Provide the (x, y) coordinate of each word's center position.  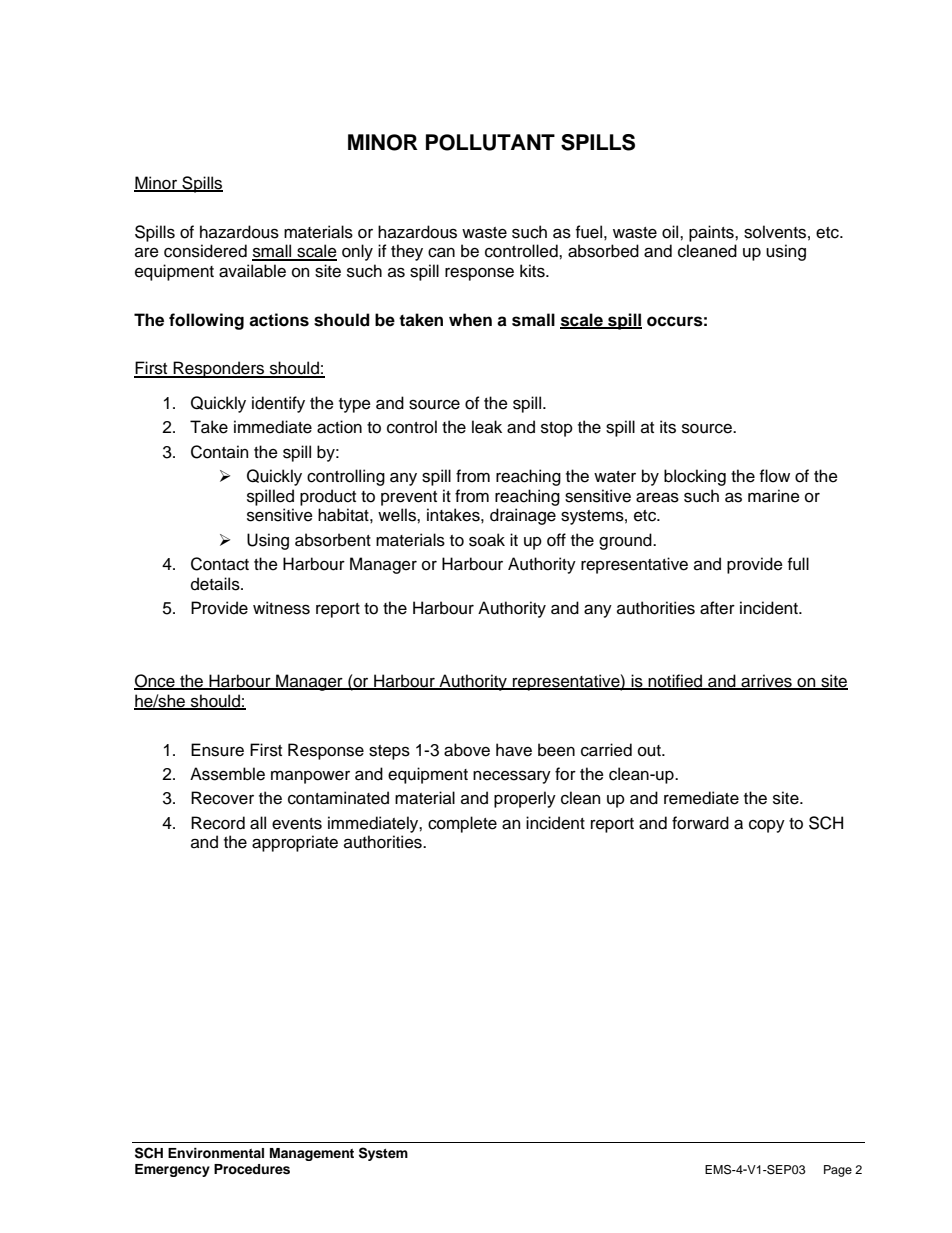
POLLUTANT (490, 142)
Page (838, 1171)
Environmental (216, 1153)
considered (205, 251)
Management (312, 1154)
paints (712, 233)
